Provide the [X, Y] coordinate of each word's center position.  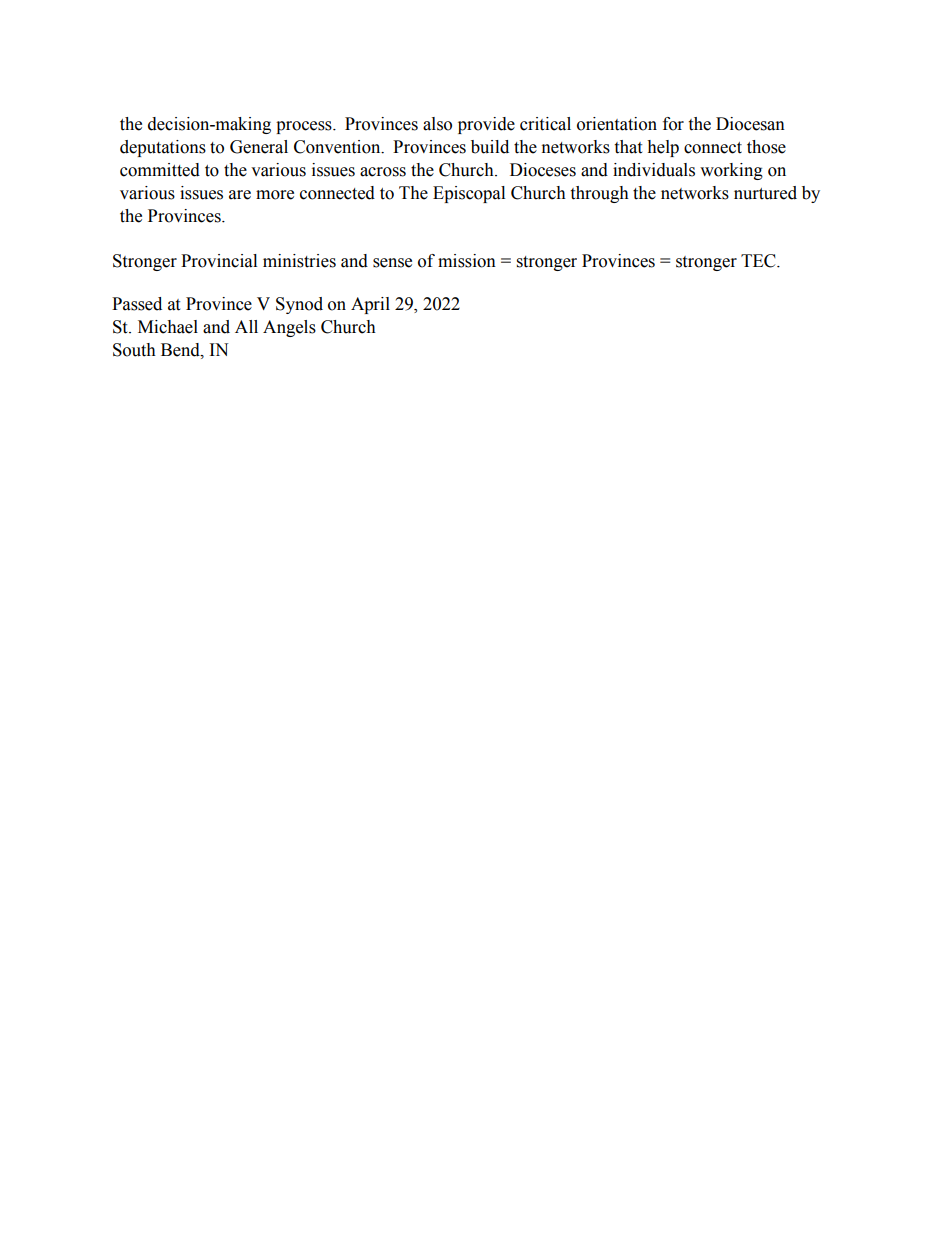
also [437, 124]
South [134, 350]
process [305, 127]
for [673, 124]
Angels [289, 328]
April [370, 305]
